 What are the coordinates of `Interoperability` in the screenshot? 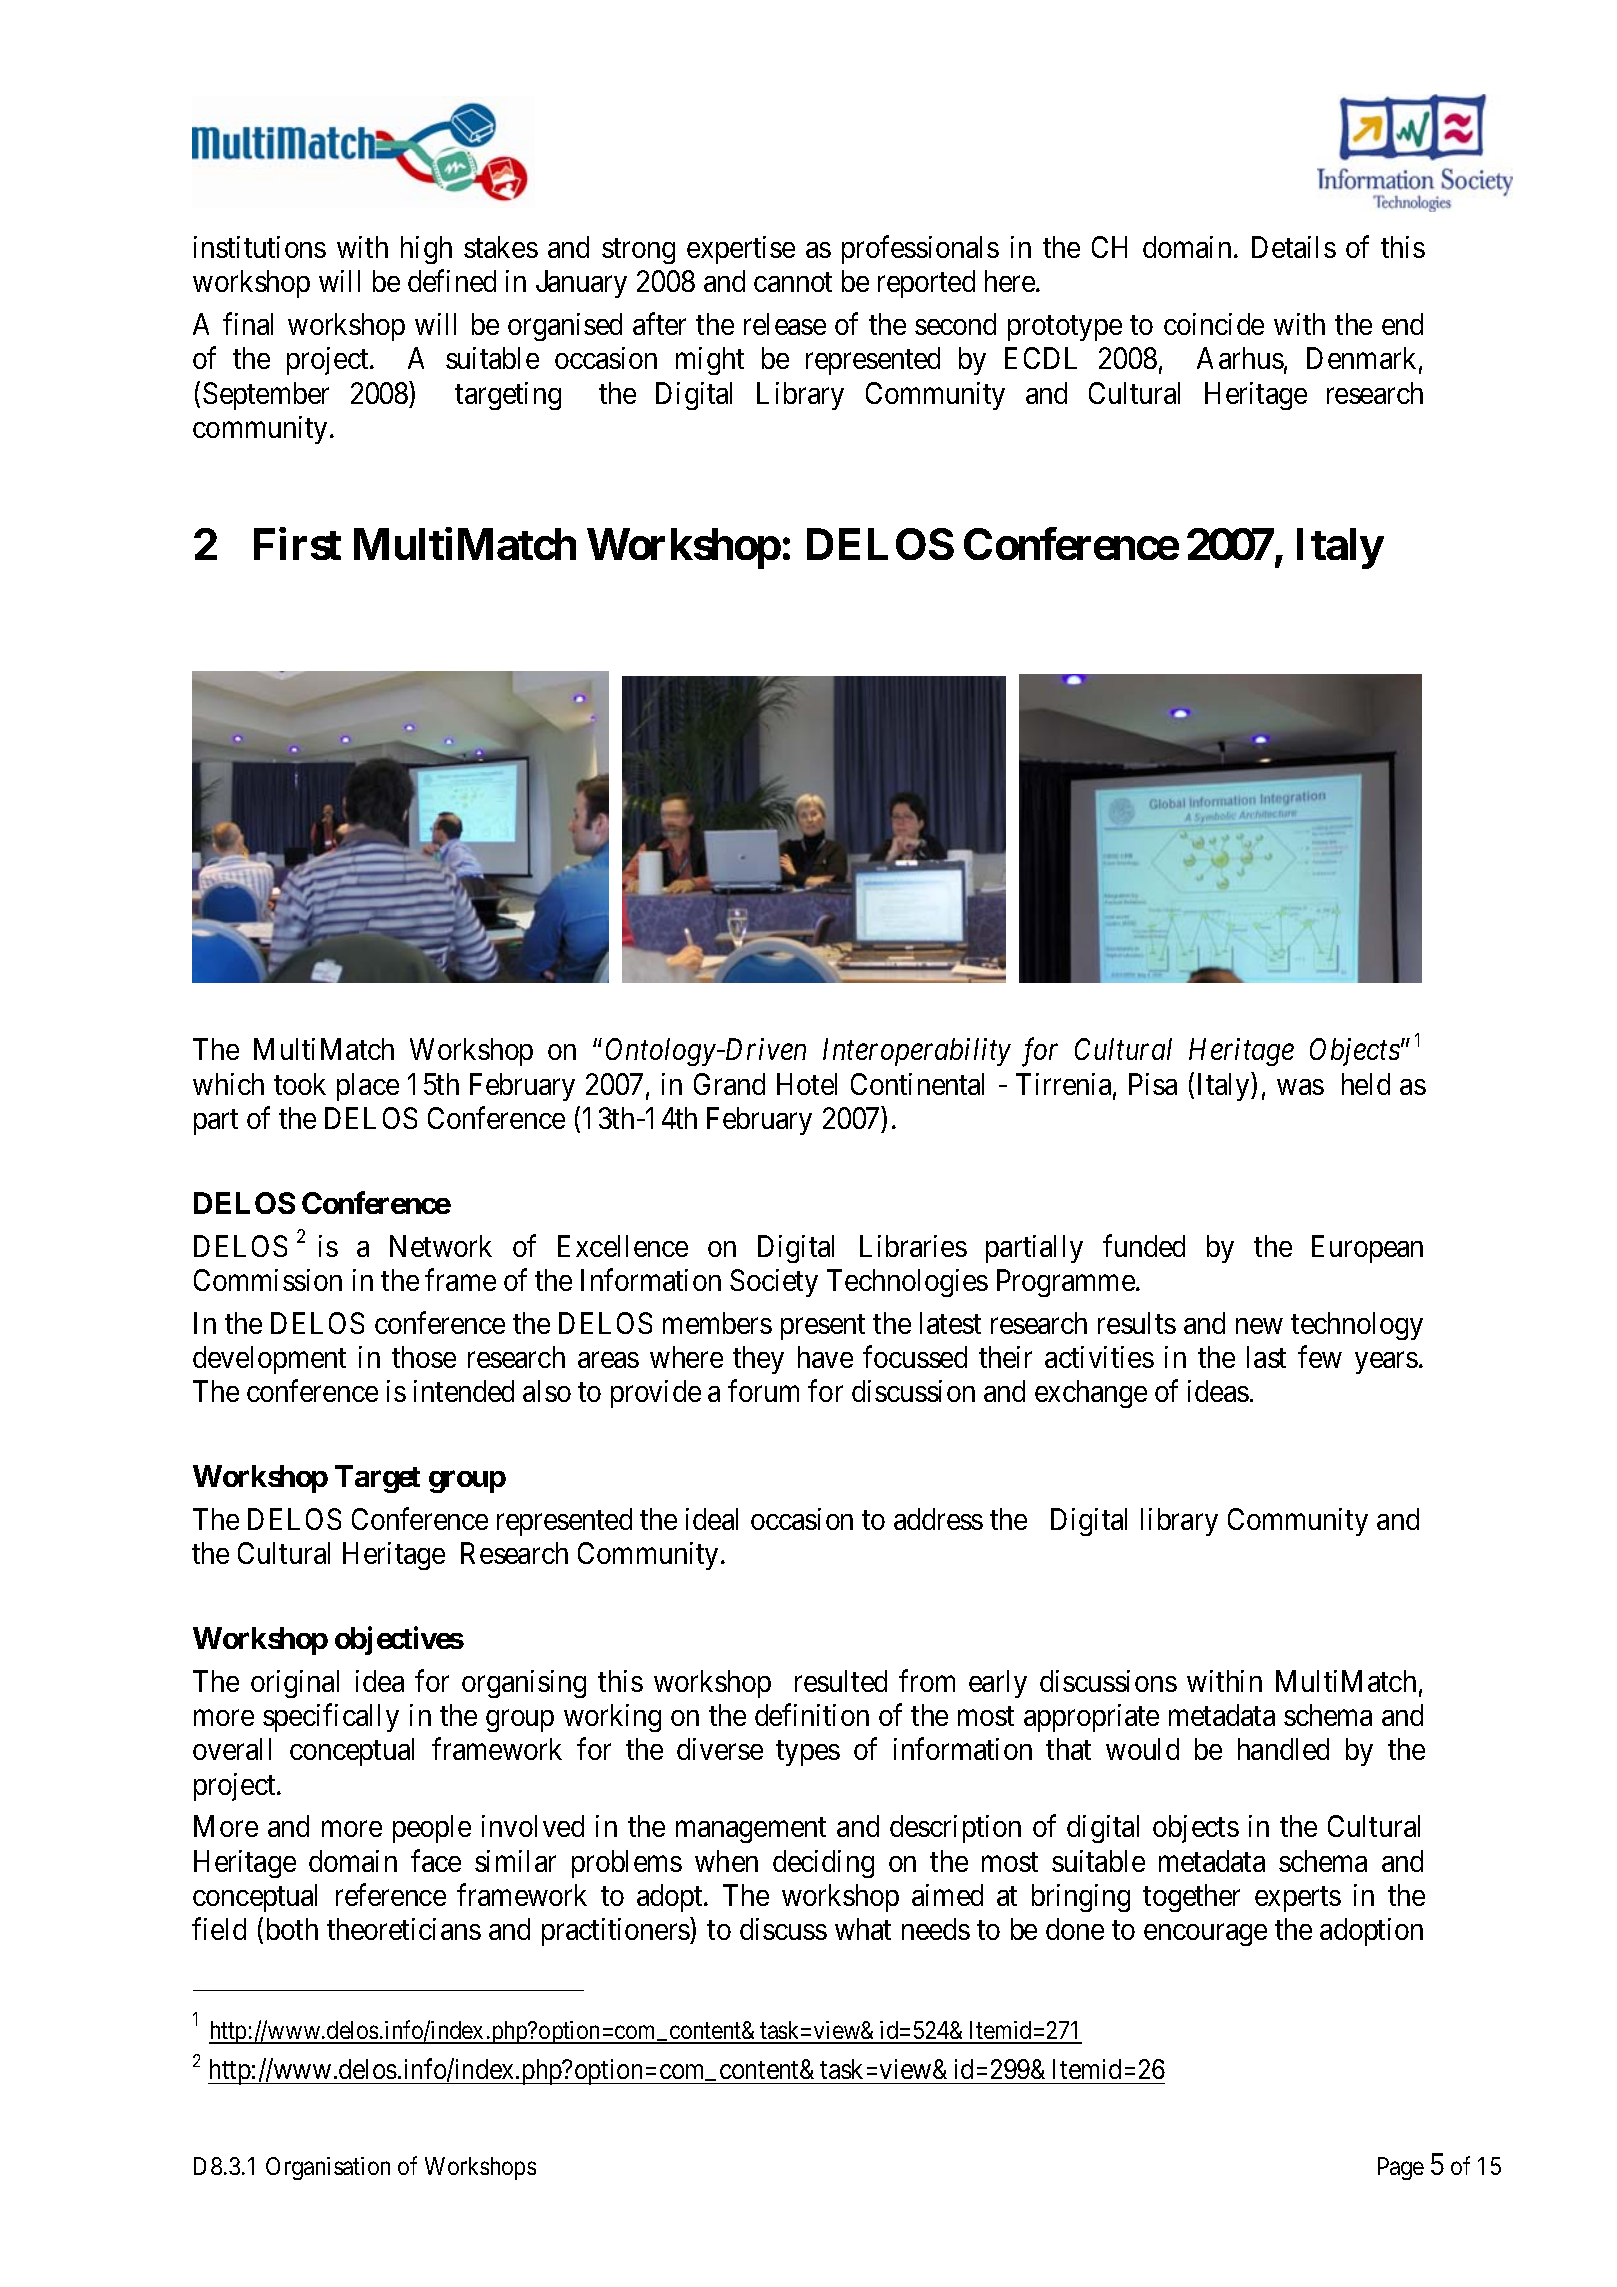 It's located at (917, 1052).
